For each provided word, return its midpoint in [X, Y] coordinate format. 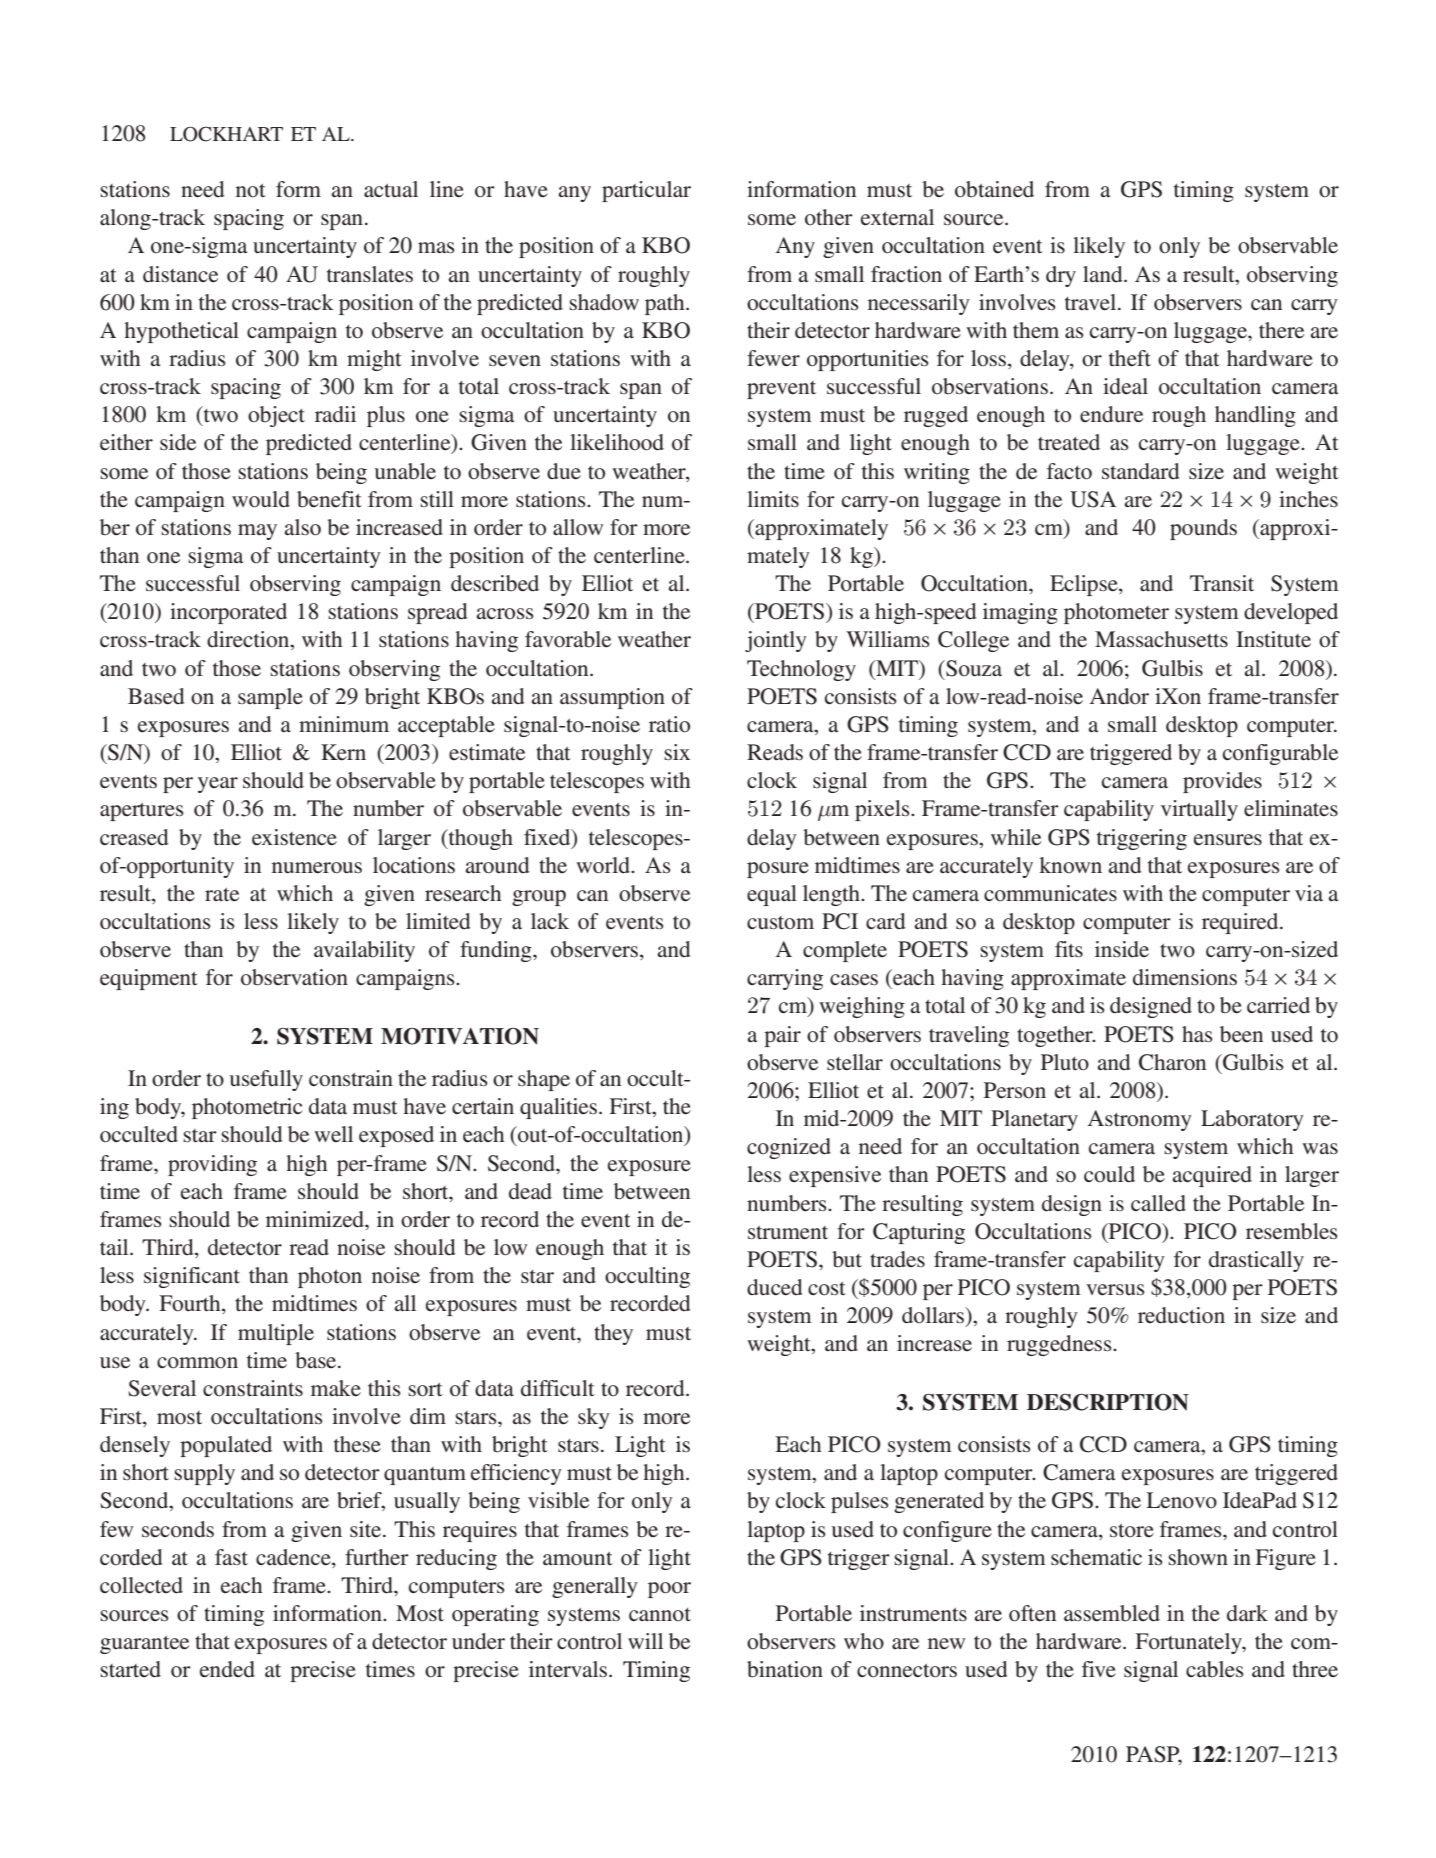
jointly [776, 641]
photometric [247, 1108]
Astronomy [1140, 1120]
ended [227, 1669]
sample [270, 698]
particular [646, 191]
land [1104, 274]
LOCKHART [226, 134]
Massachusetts [1161, 639]
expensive [835, 1176]
